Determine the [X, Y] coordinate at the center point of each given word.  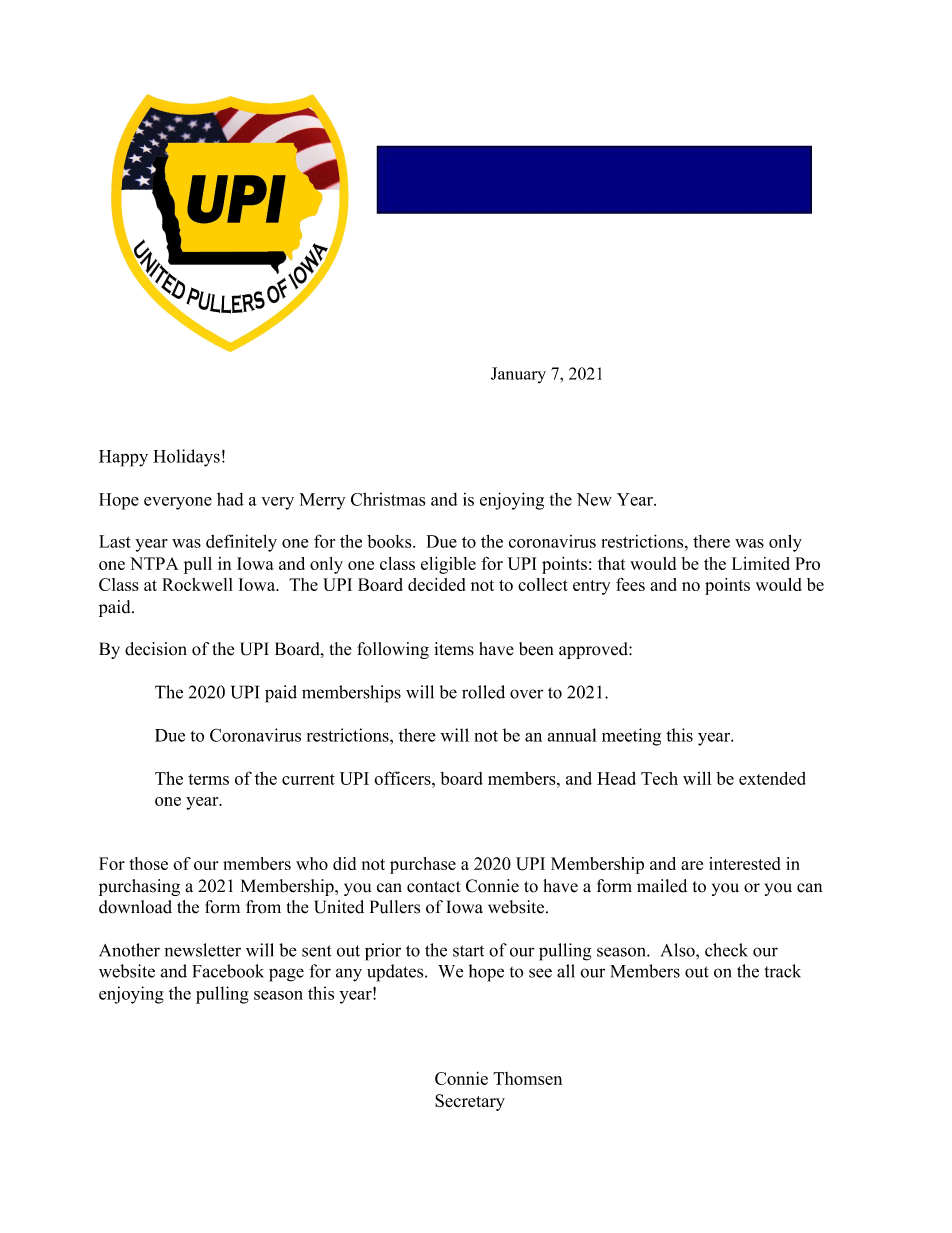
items [454, 649]
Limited [761, 563]
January [518, 375]
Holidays [186, 458]
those [148, 863]
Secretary [470, 1102]
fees [630, 584]
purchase [423, 865]
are [692, 865]
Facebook [228, 971]
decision [156, 649]
